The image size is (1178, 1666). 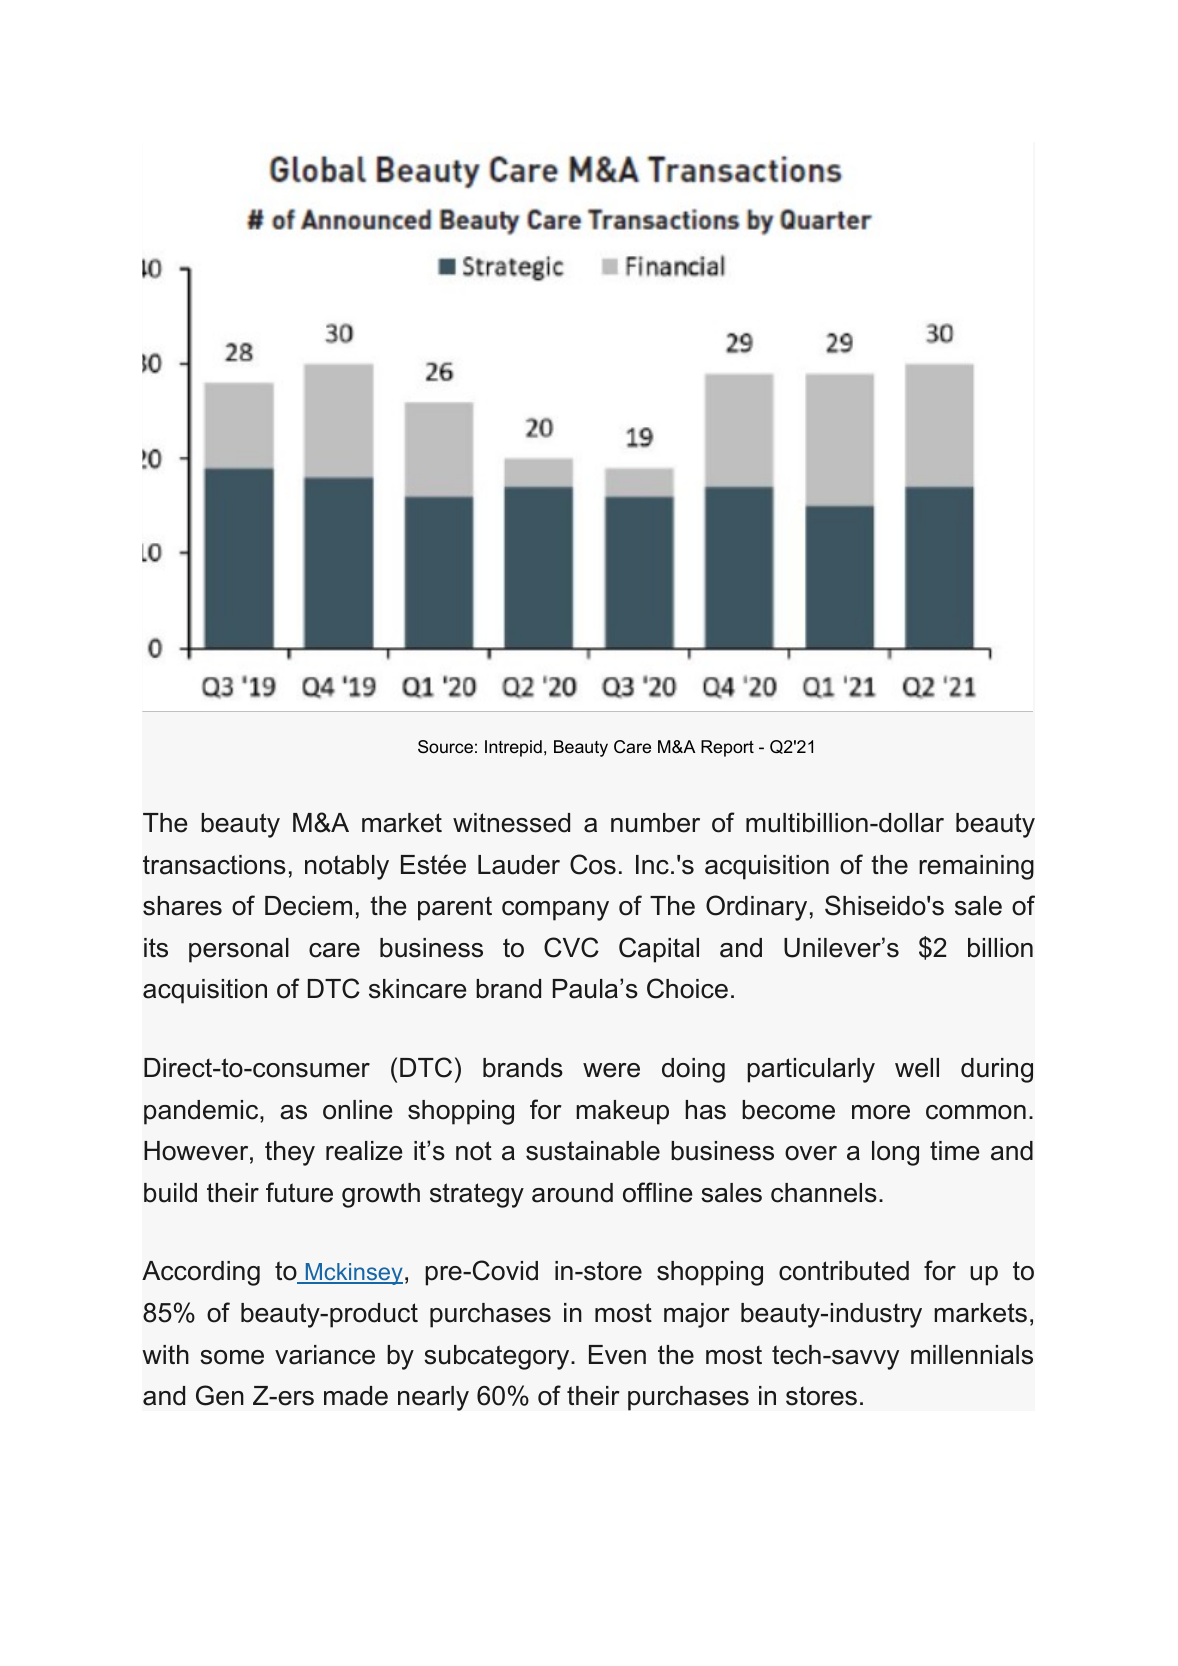 I want to click on well, so click(x=917, y=1068).
